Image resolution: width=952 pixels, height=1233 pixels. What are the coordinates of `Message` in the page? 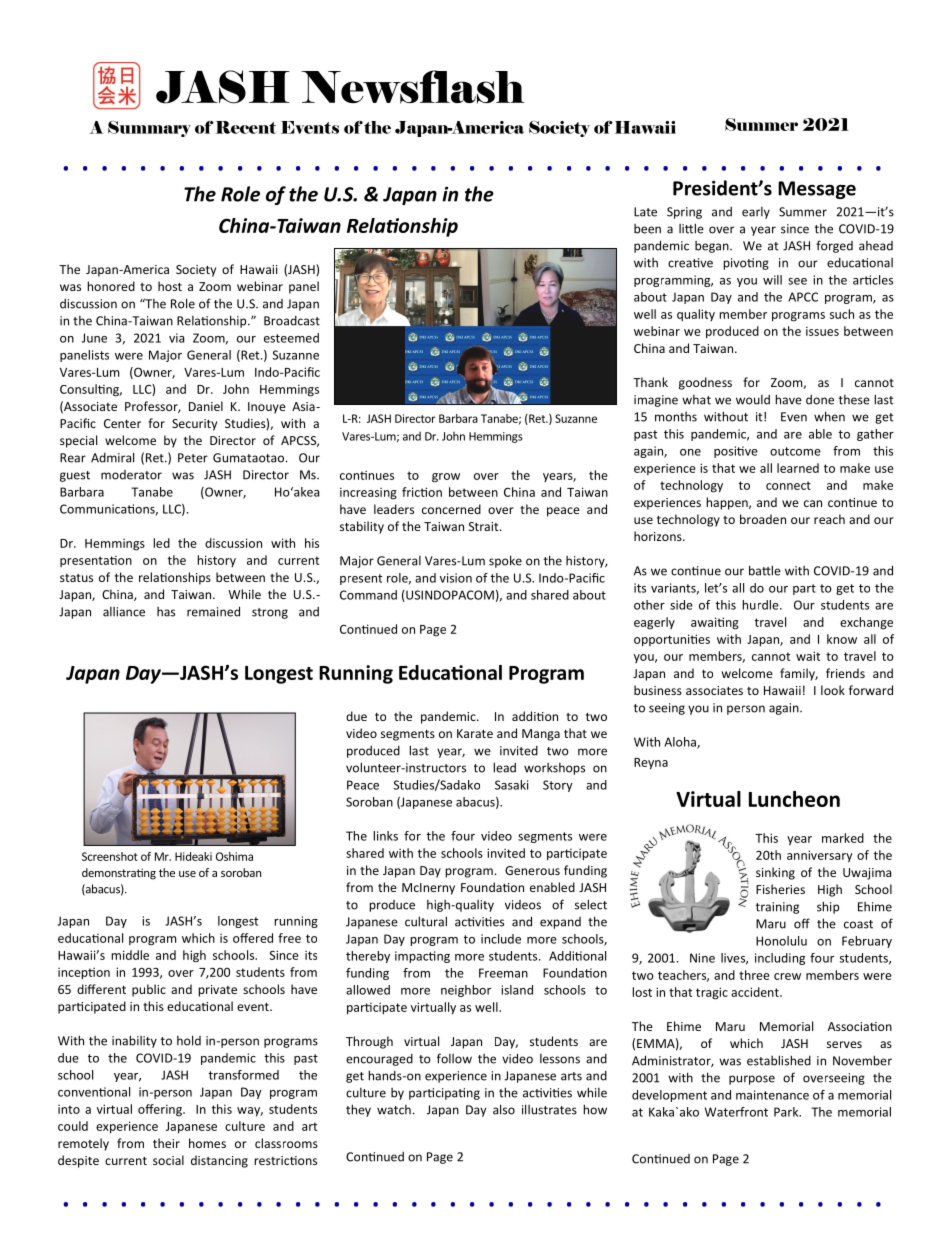 It's located at (817, 190).
